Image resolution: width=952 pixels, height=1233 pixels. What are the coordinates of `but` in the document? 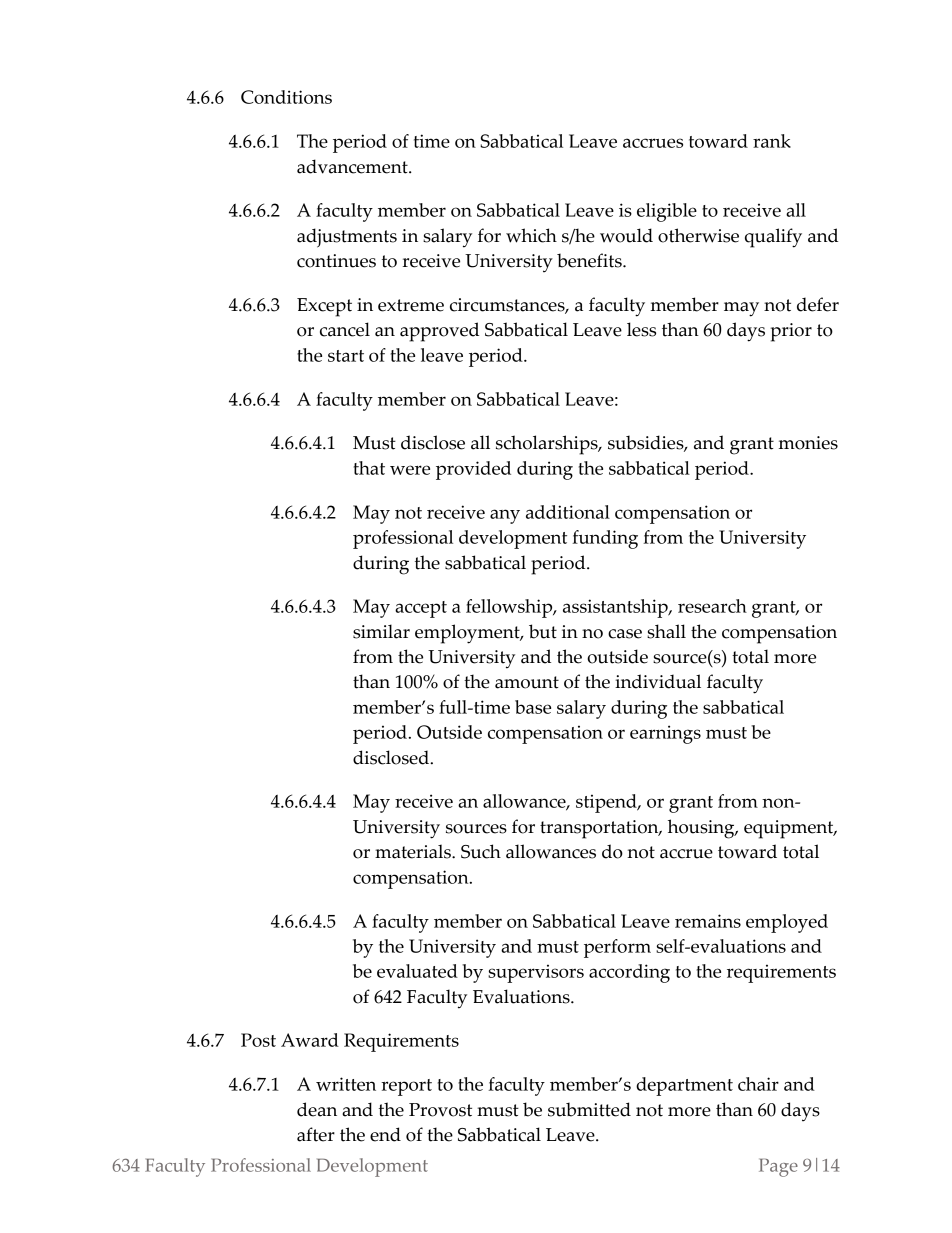 It's located at (543, 631).
